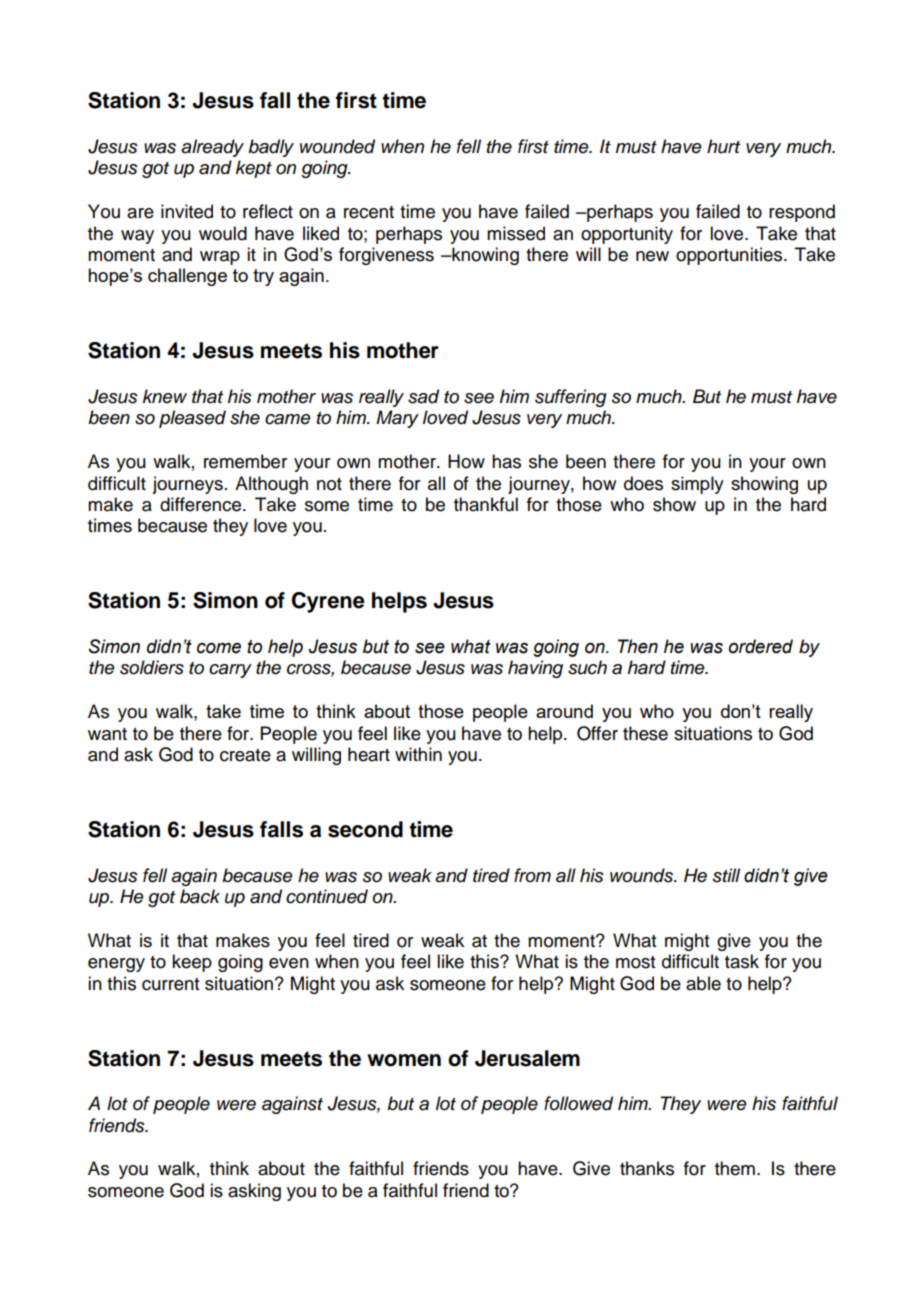  Describe the element at coordinates (404, 1060) in the image. I see `women` at that location.
